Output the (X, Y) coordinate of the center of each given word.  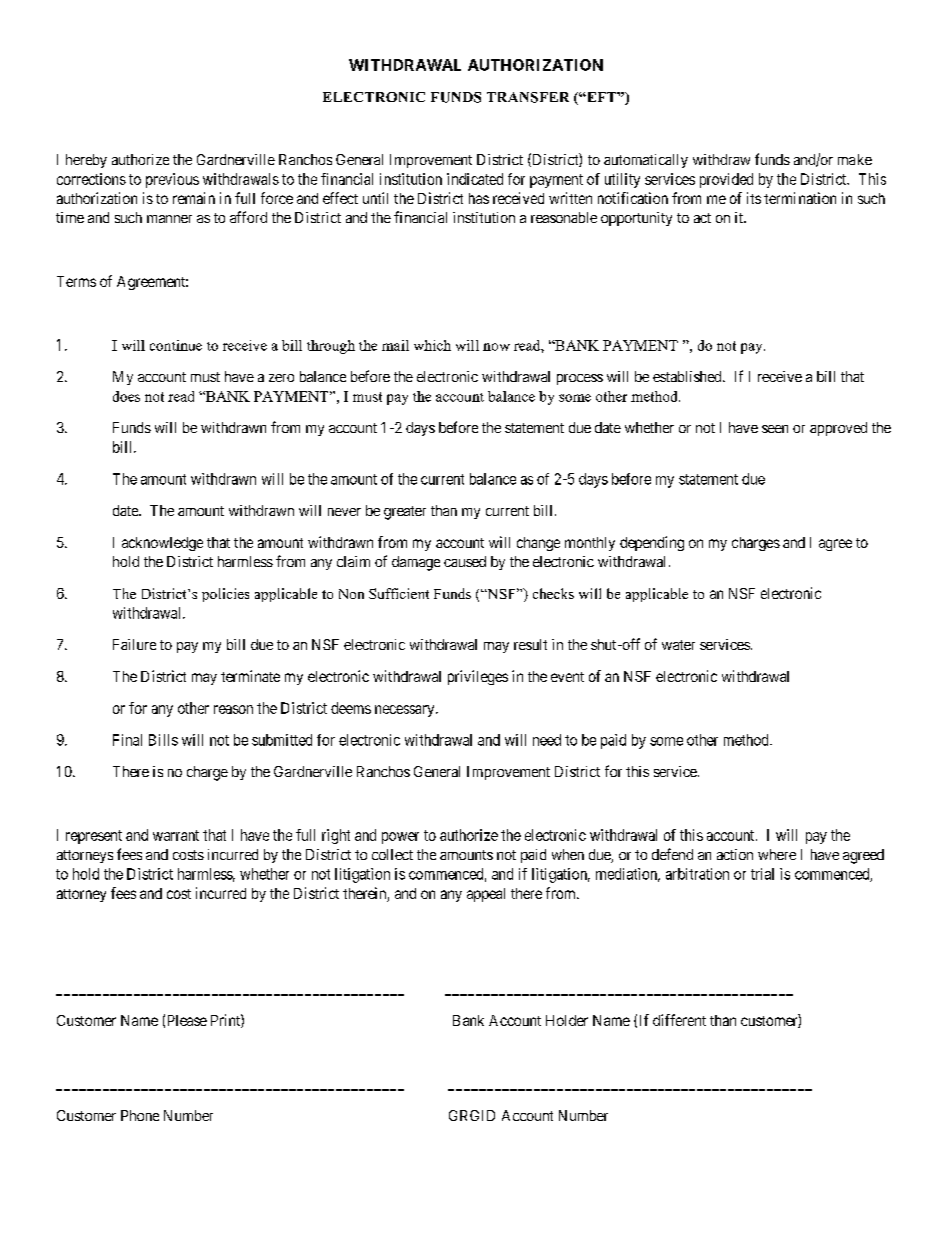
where (777, 854)
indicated (475, 179)
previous (172, 180)
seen (775, 429)
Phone (140, 1115)
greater (405, 513)
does (126, 396)
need (547, 740)
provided (726, 180)
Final (127, 740)
